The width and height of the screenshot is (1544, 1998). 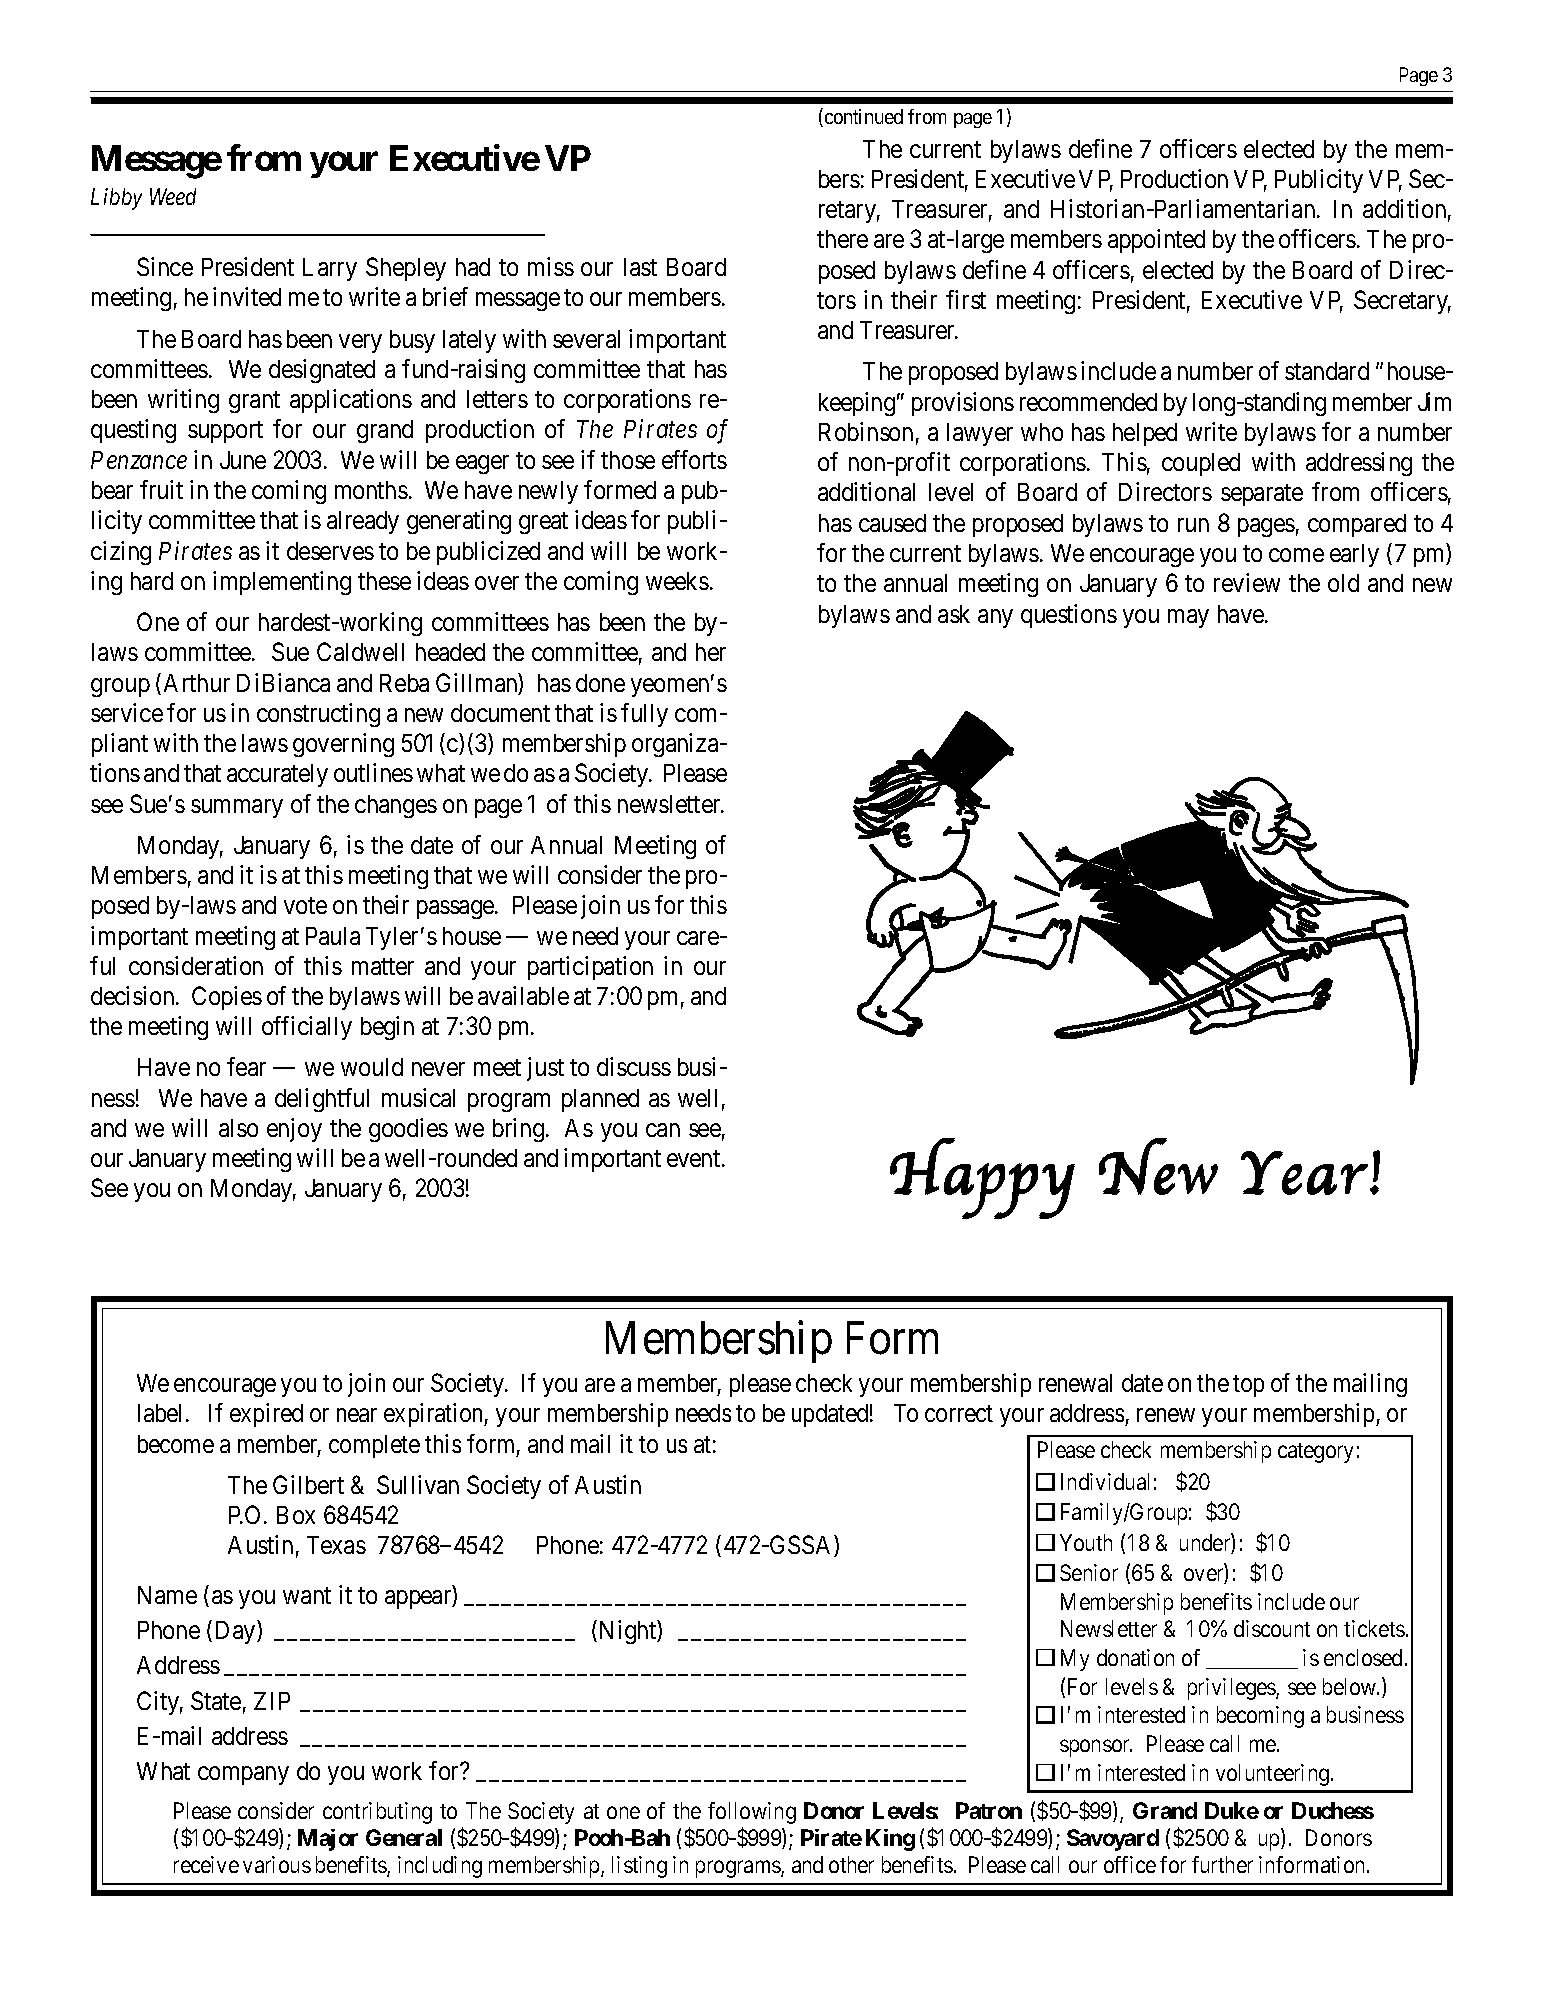 I want to click on review, so click(x=1247, y=582).
